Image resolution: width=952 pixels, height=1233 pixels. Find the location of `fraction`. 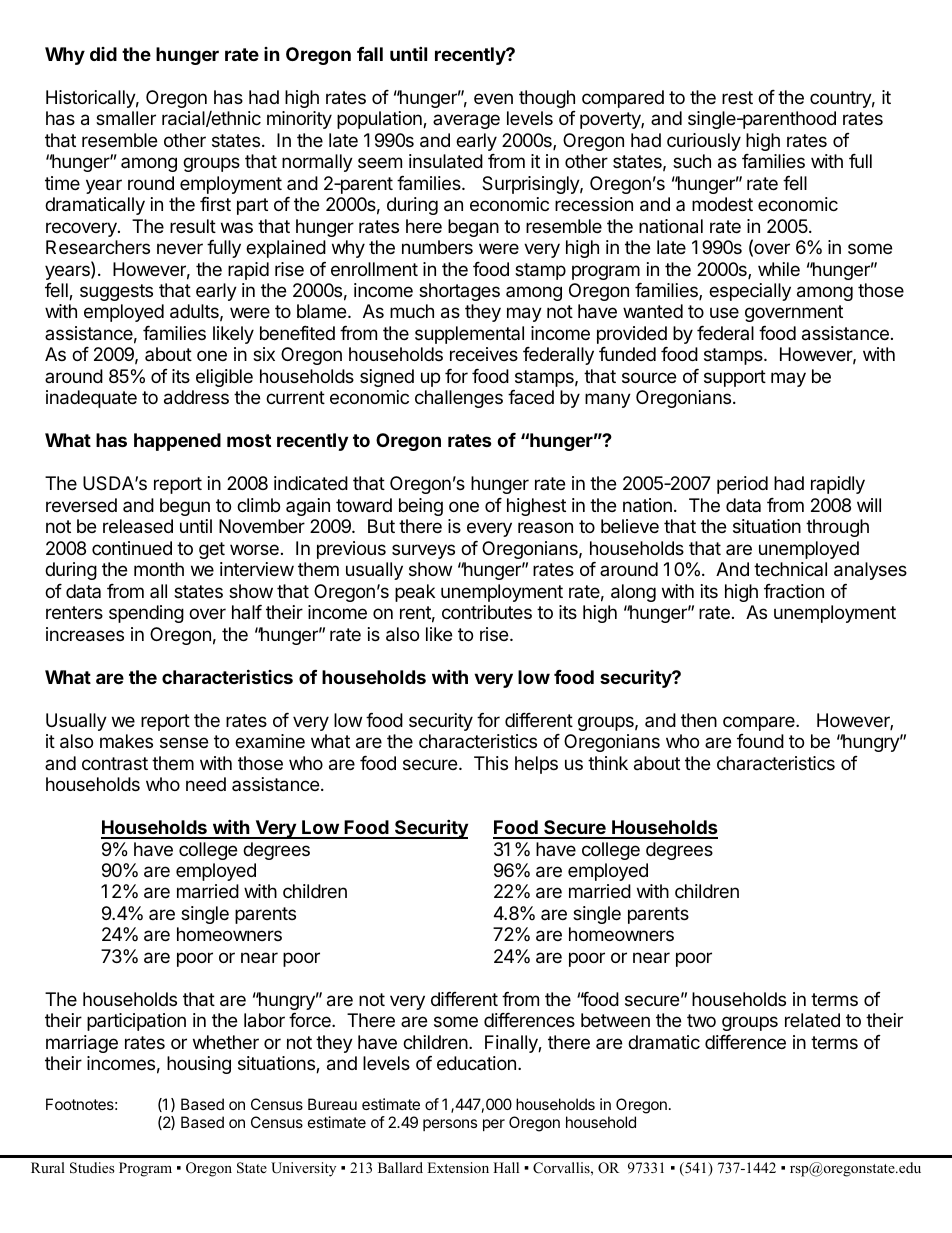

fraction is located at coordinates (794, 591).
